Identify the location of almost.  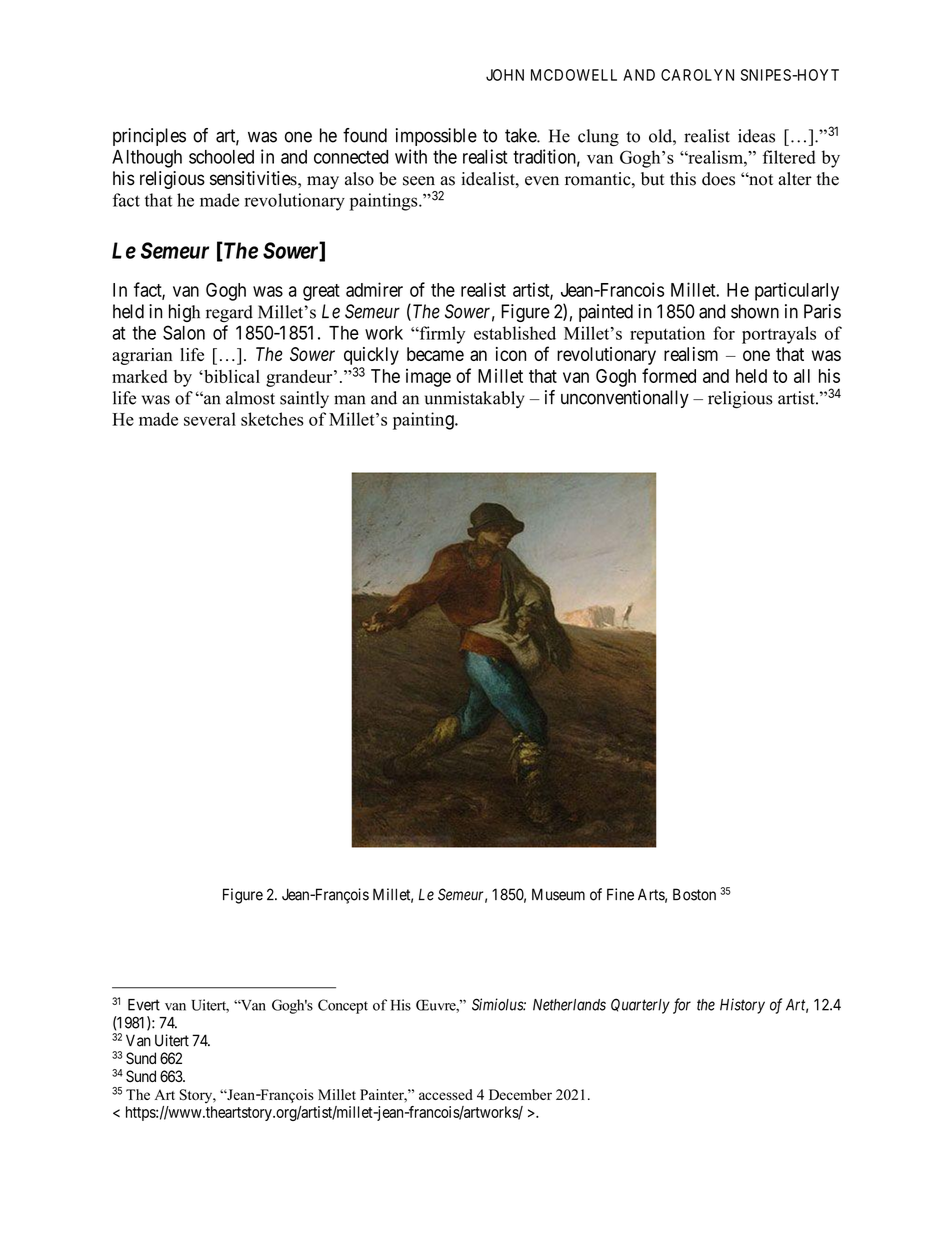
(250, 398).
